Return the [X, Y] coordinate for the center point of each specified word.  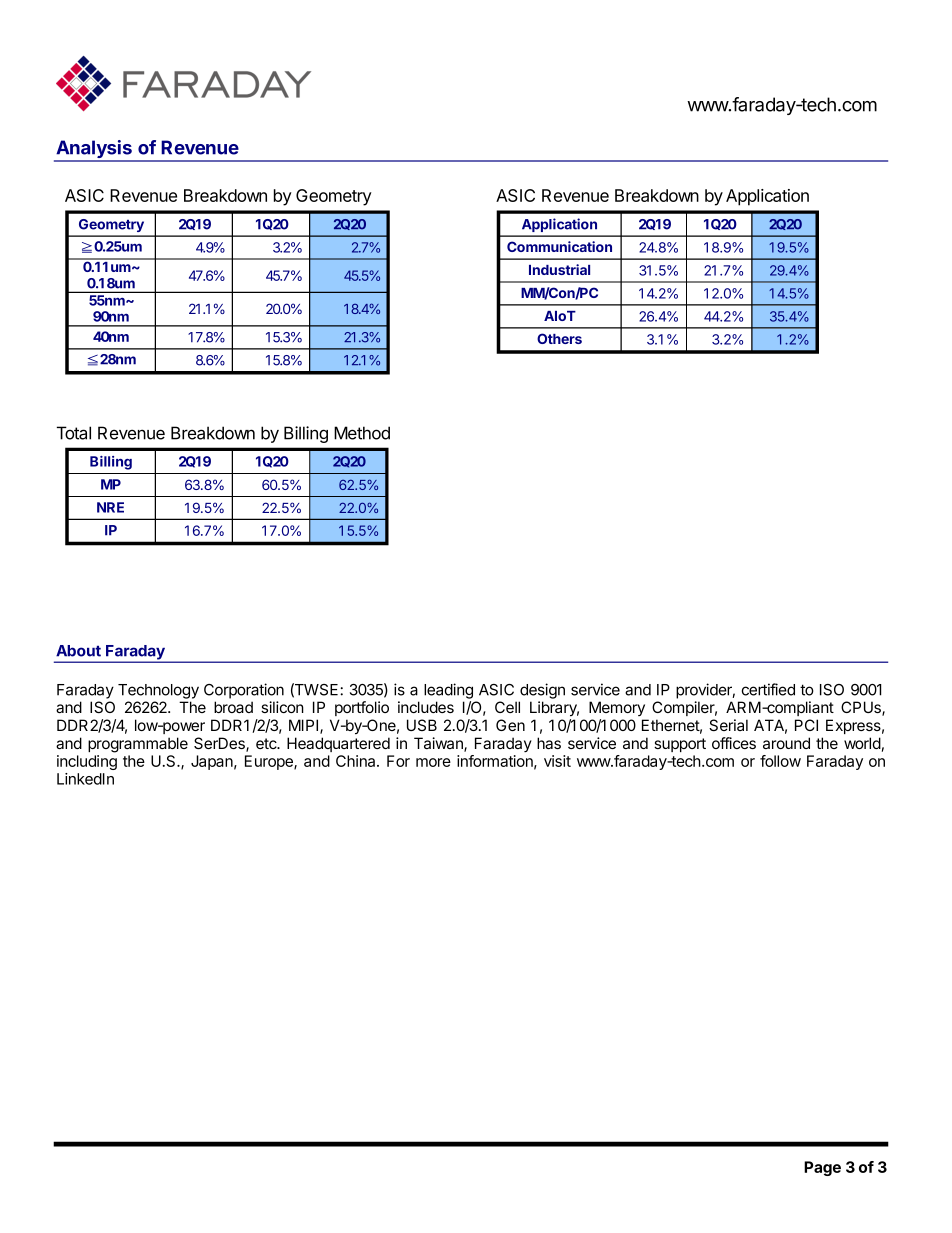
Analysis [94, 150]
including [87, 762]
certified [768, 689]
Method [362, 433]
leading [448, 691]
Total [74, 433]
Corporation [244, 691]
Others [559, 338]
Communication [559, 246]
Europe [270, 762]
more [433, 762]
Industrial [559, 269]
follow [780, 761]
